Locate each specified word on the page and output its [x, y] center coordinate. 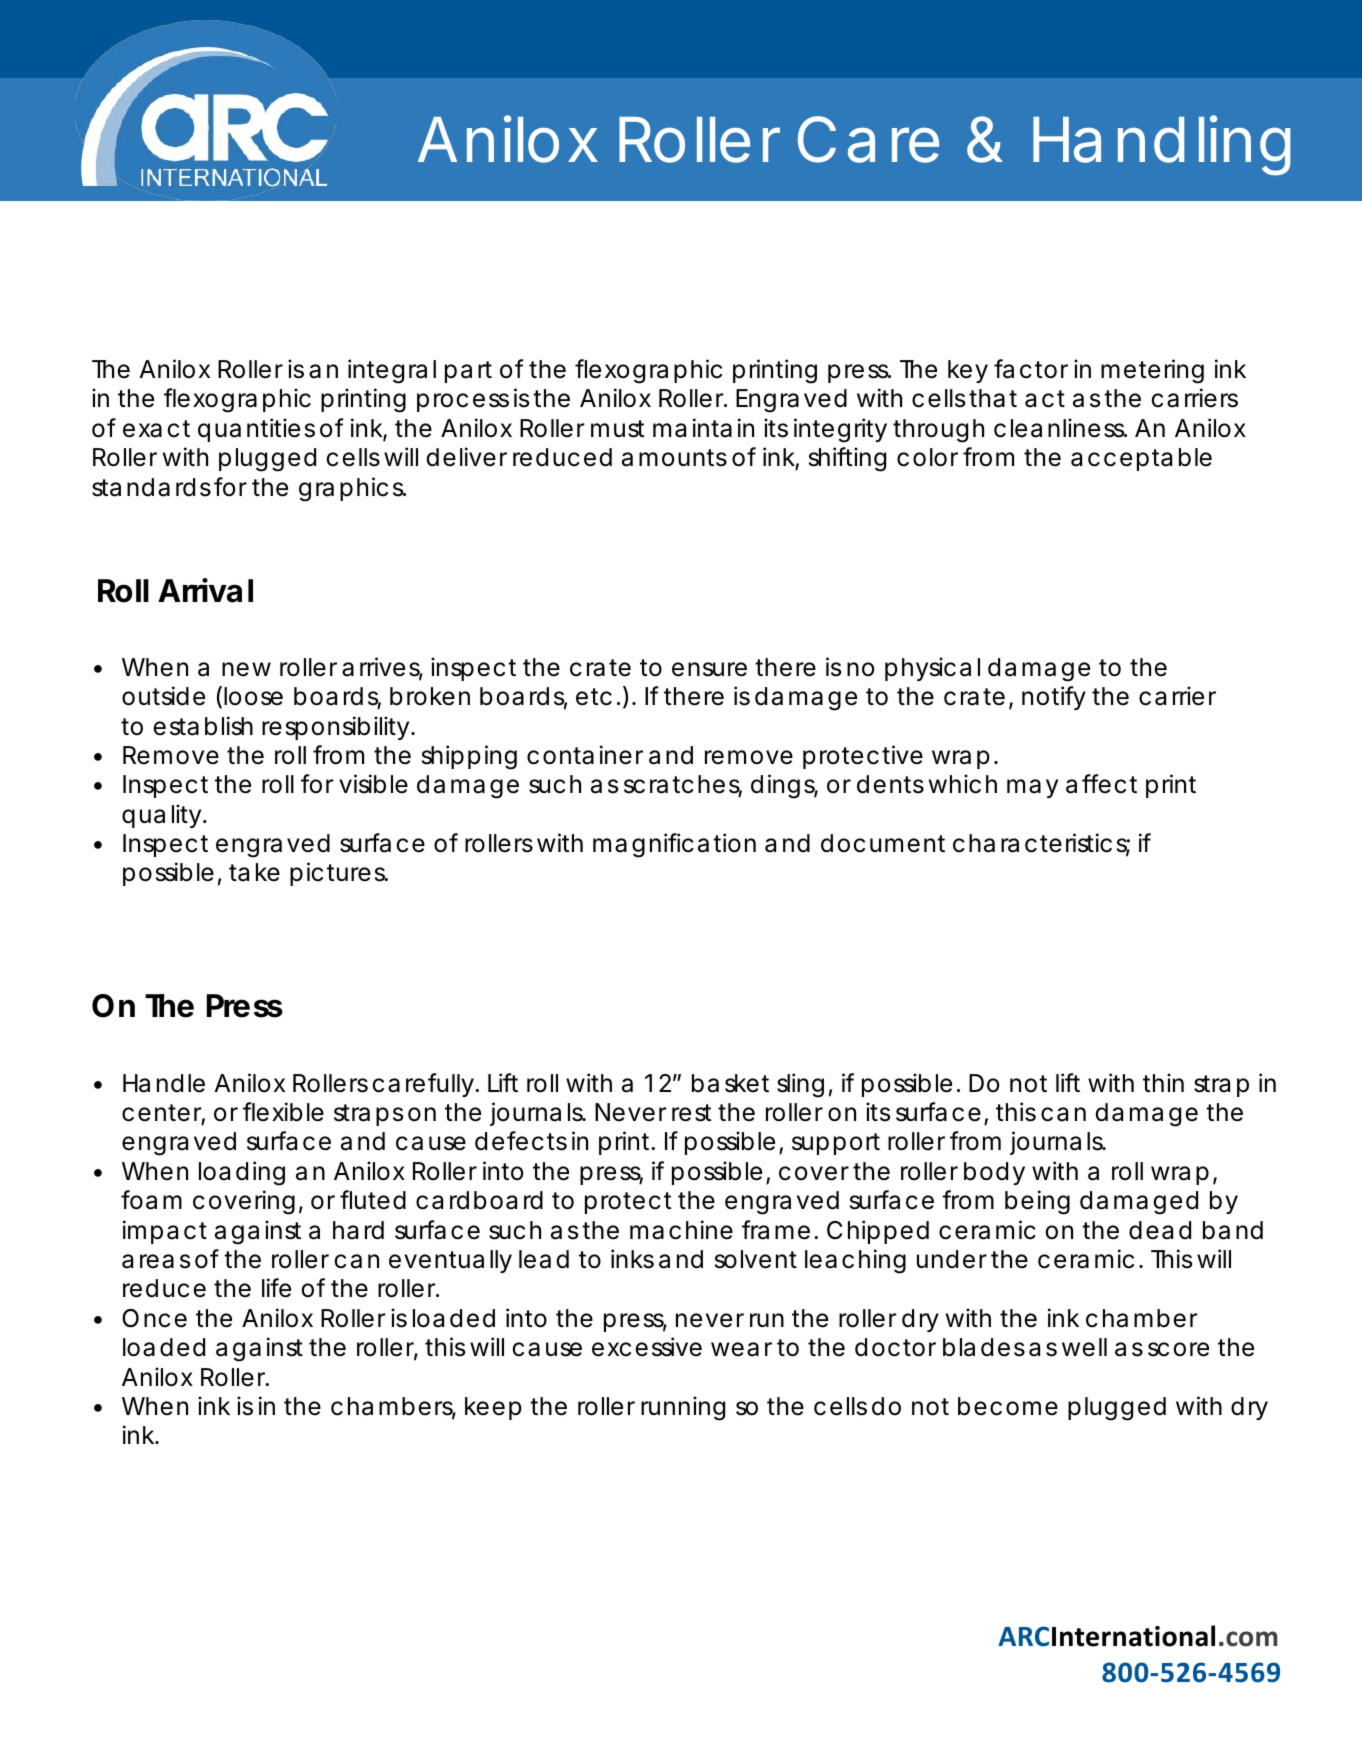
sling [800, 1085]
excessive [647, 1347]
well [1084, 1347]
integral [392, 371]
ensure [709, 669]
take [254, 872]
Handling [1161, 145]
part [468, 372]
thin [1163, 1082]
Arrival [205, 590]
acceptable [1141, 459]
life [276, 1288]
